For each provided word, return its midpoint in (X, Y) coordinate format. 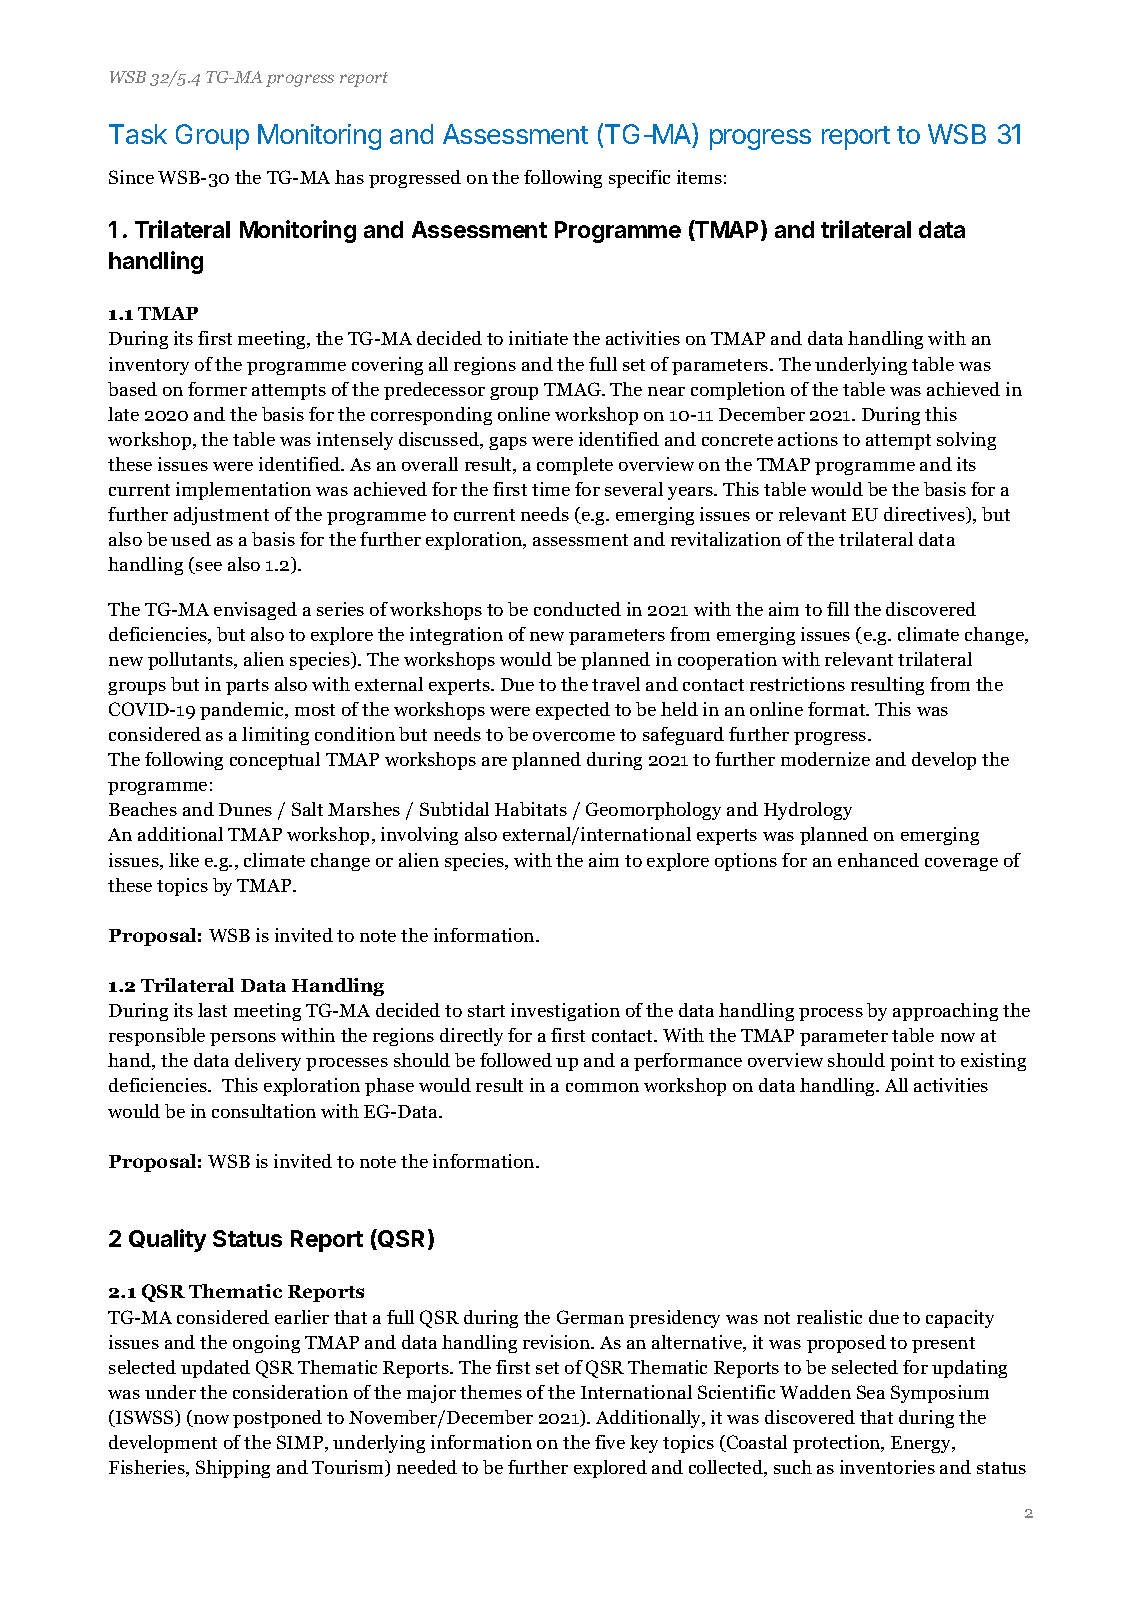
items (699, 177)
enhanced (878, 860)
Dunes (245, 809)
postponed (277, 1419)
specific (639, 179)
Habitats (531, 809)
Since (131, 177)
